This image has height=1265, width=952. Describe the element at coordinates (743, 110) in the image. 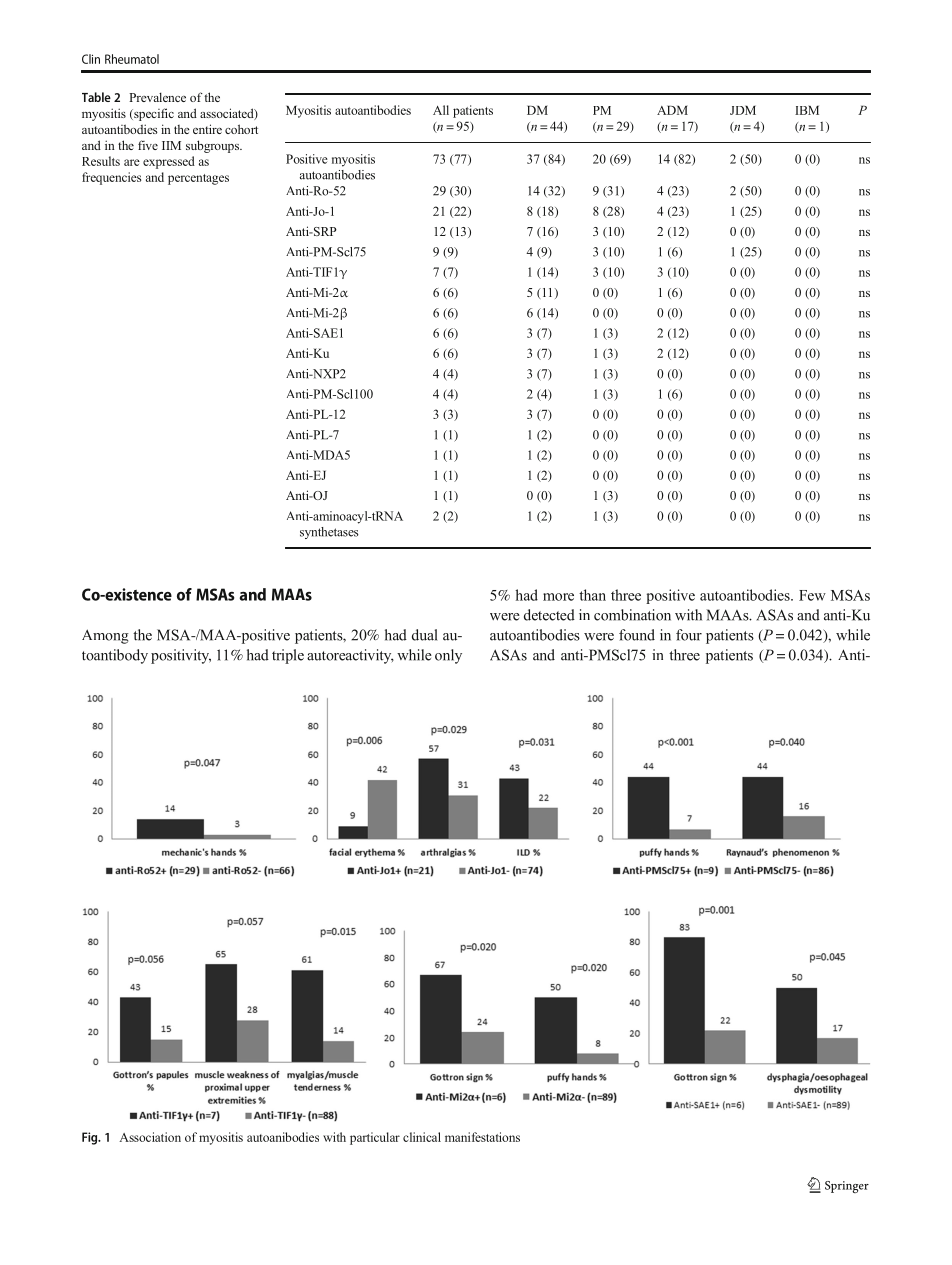

I see `JDM` at that location.
